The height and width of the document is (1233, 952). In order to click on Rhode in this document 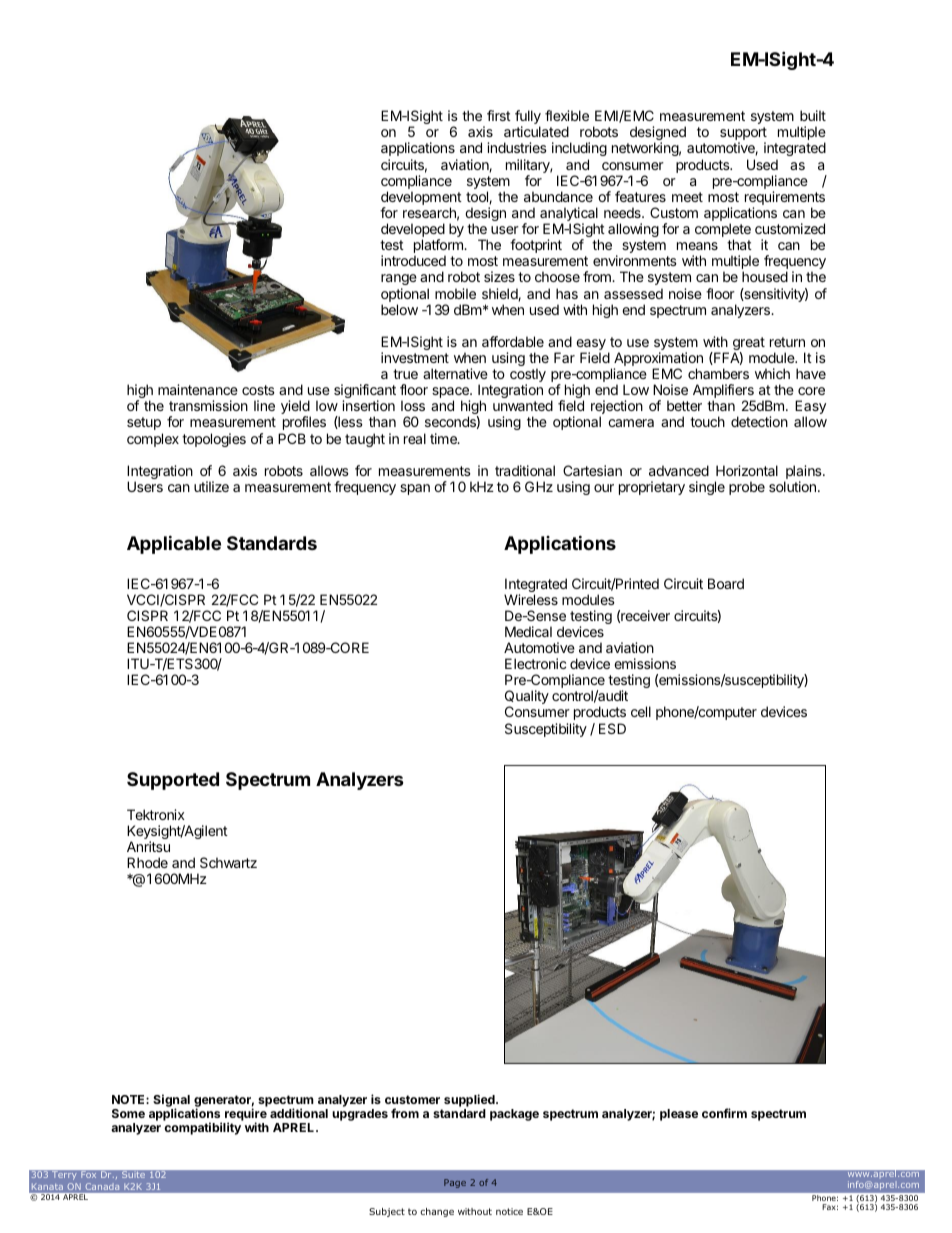, I will do `click(147, 862)`.
